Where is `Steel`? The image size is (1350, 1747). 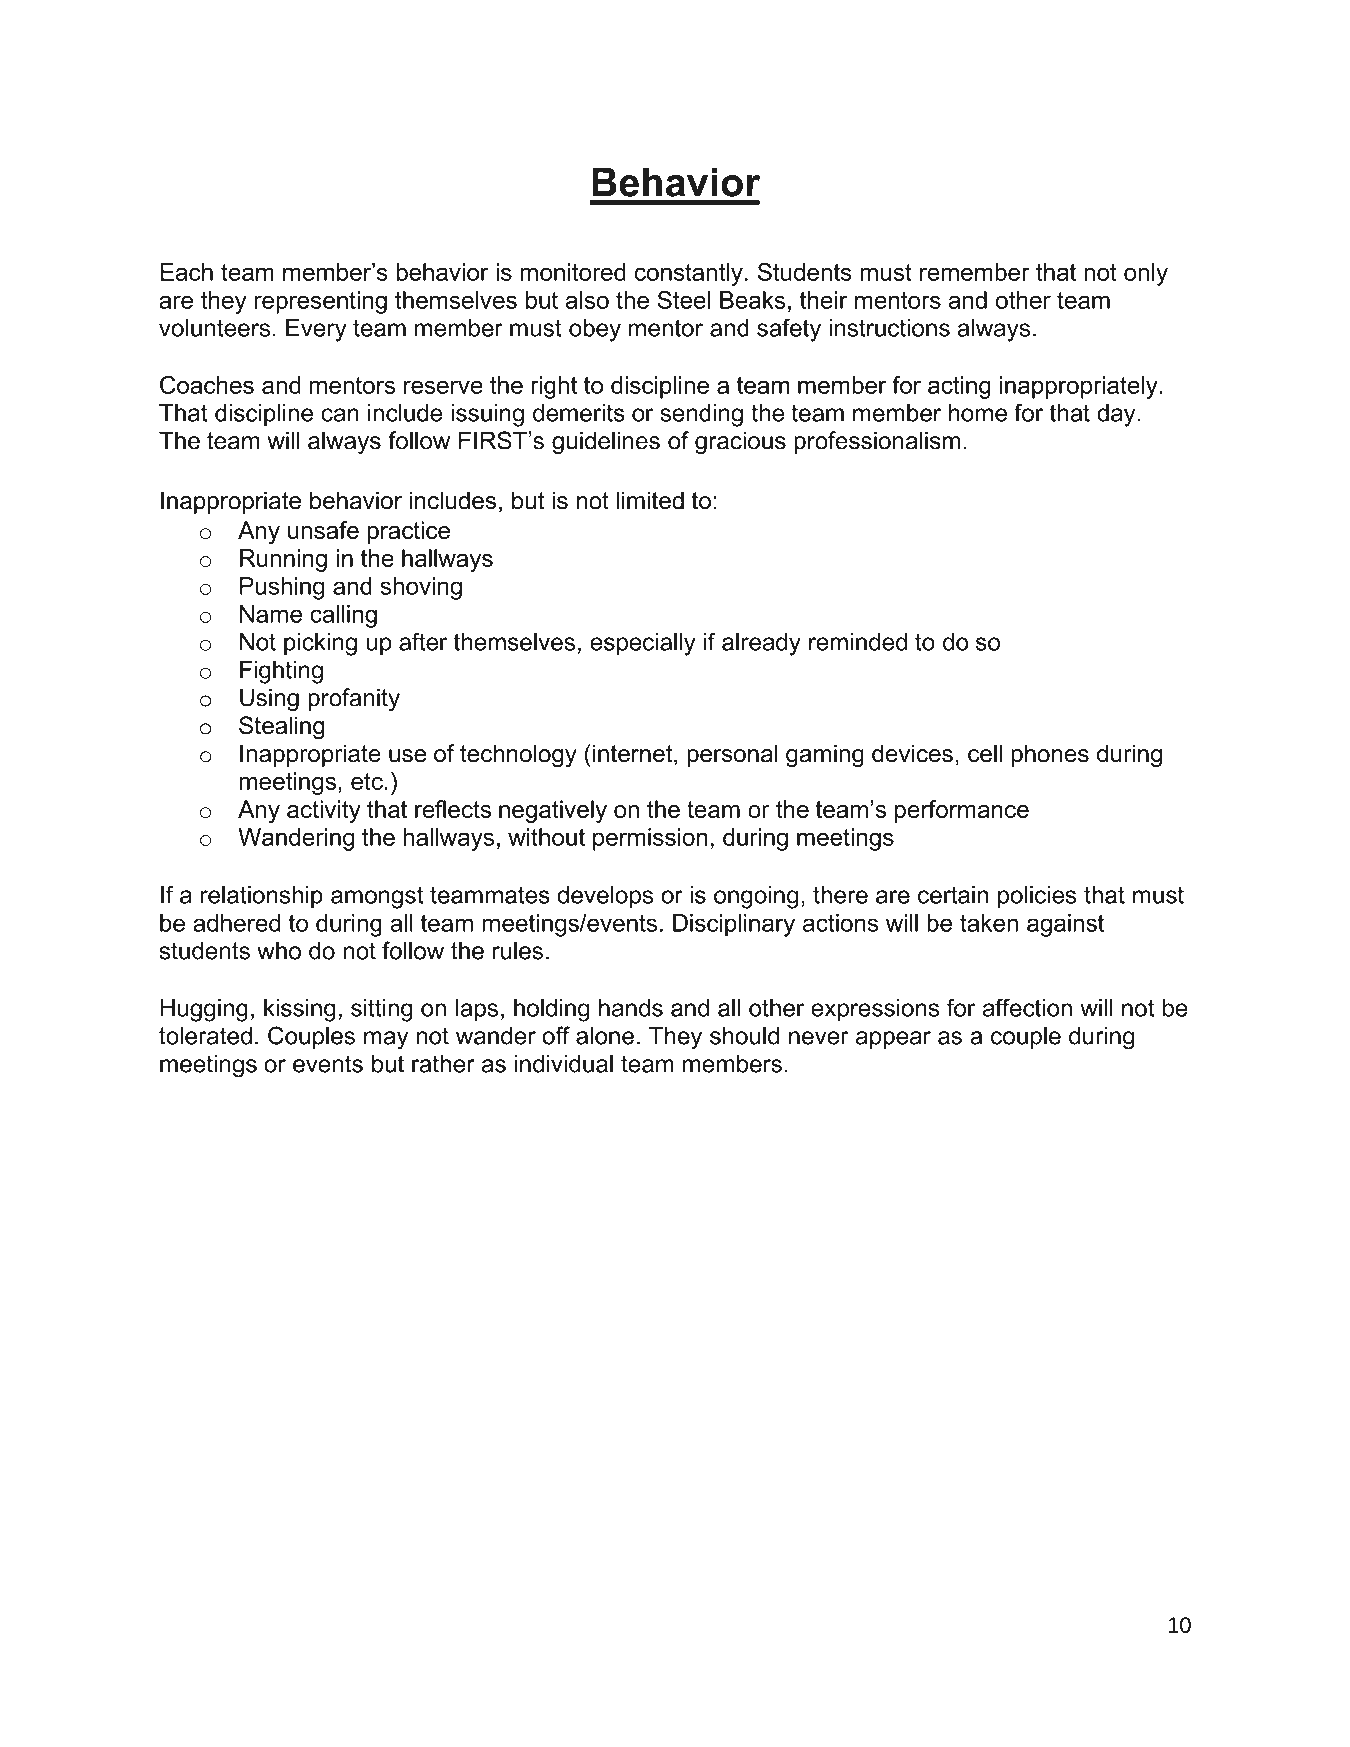 Steel is located at coordinates (683, 300).
